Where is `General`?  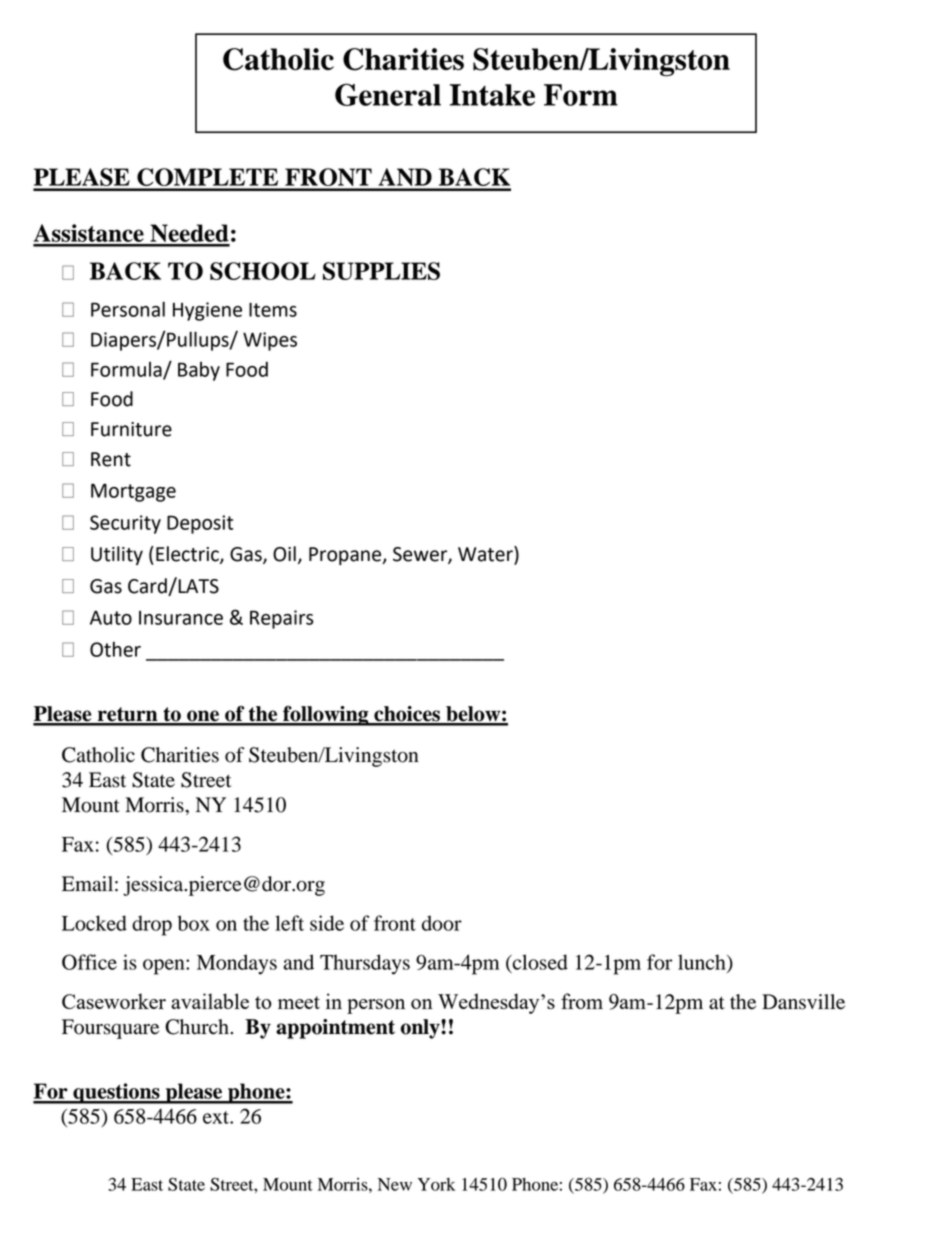
General is located at coordinates (388, 94).
